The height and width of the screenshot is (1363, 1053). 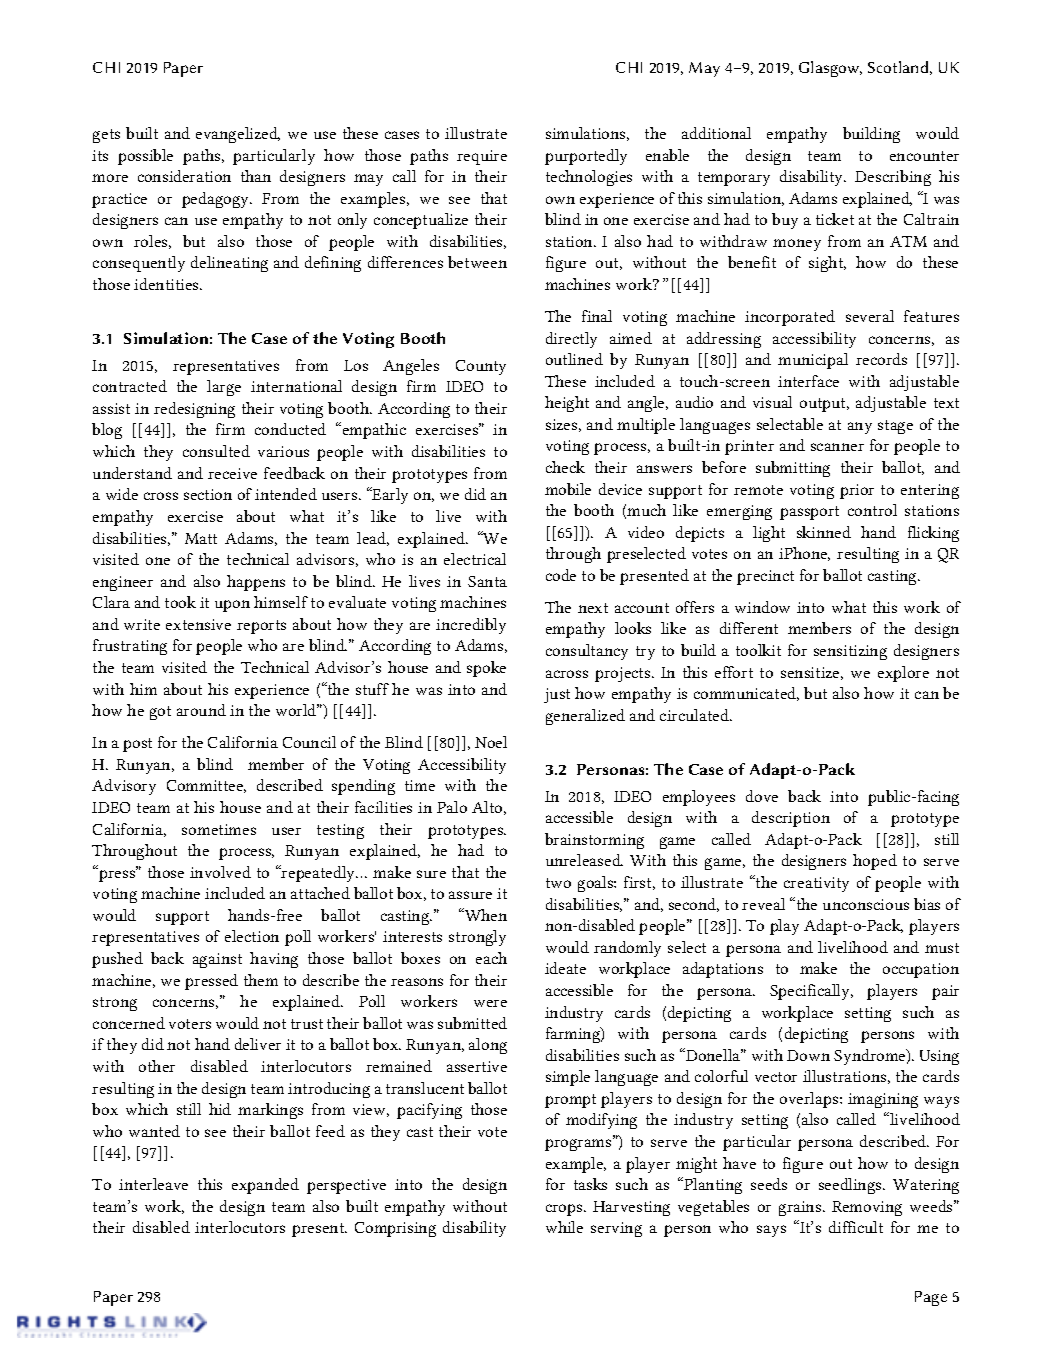 I want to click on possible, so click(x=145, y=157).
